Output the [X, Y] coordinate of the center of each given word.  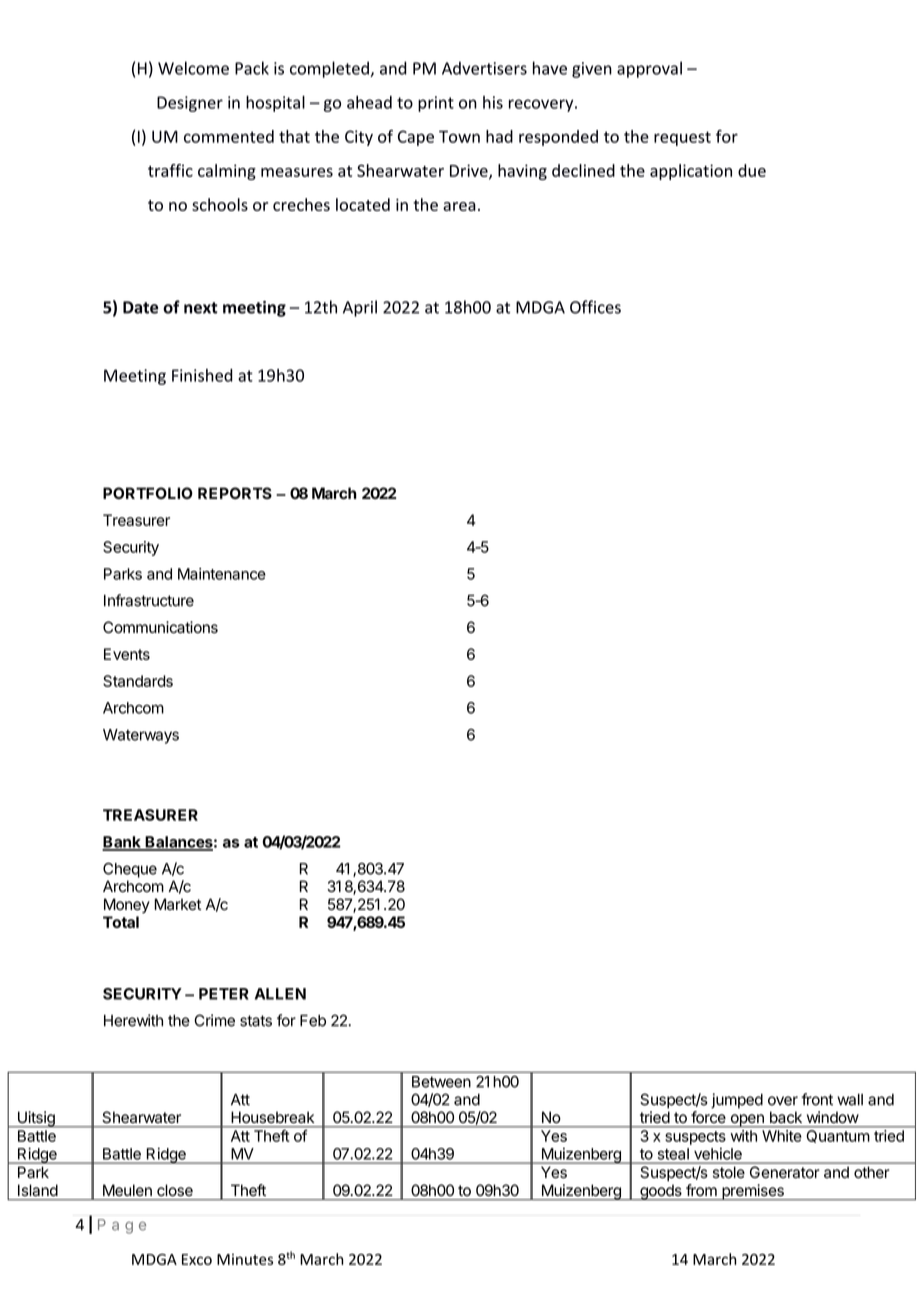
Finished [202, 375]
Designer [190, 104]
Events [127, 654]
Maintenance [222, 574]
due [752, 170]
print [436, 104]
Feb [313, 1021]
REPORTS [235, 493]
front [817, 1099]
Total [121, 922]
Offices [595, 307]
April [360, 308]
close [175, 1190]
